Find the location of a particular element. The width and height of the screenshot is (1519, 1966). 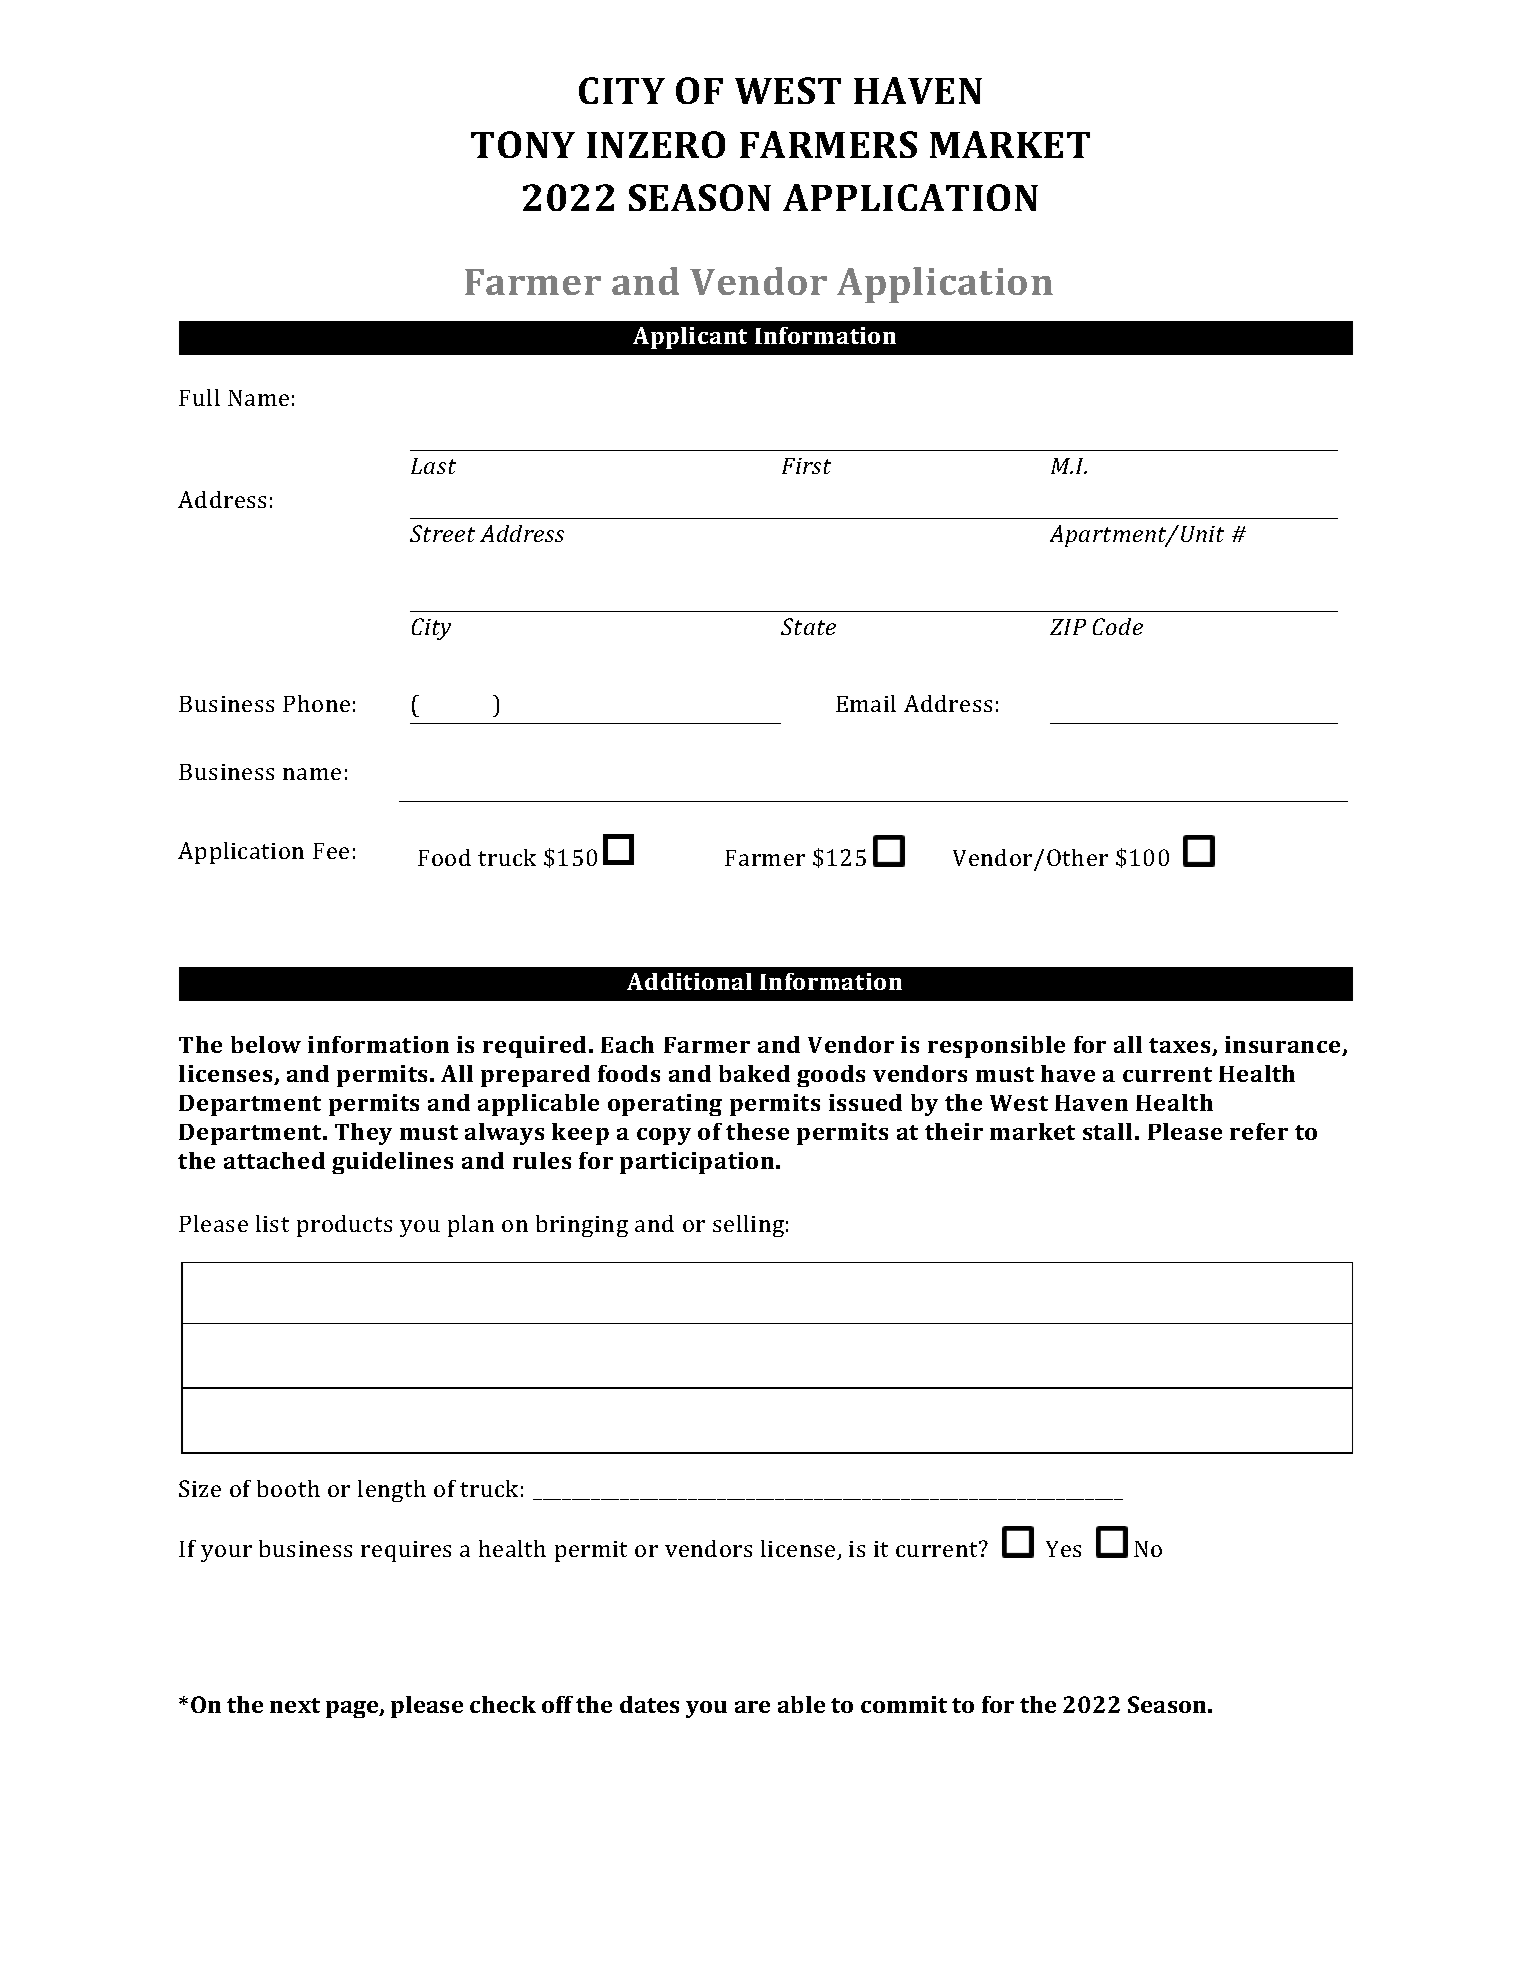

Email is located at coordinates (866, 703).
